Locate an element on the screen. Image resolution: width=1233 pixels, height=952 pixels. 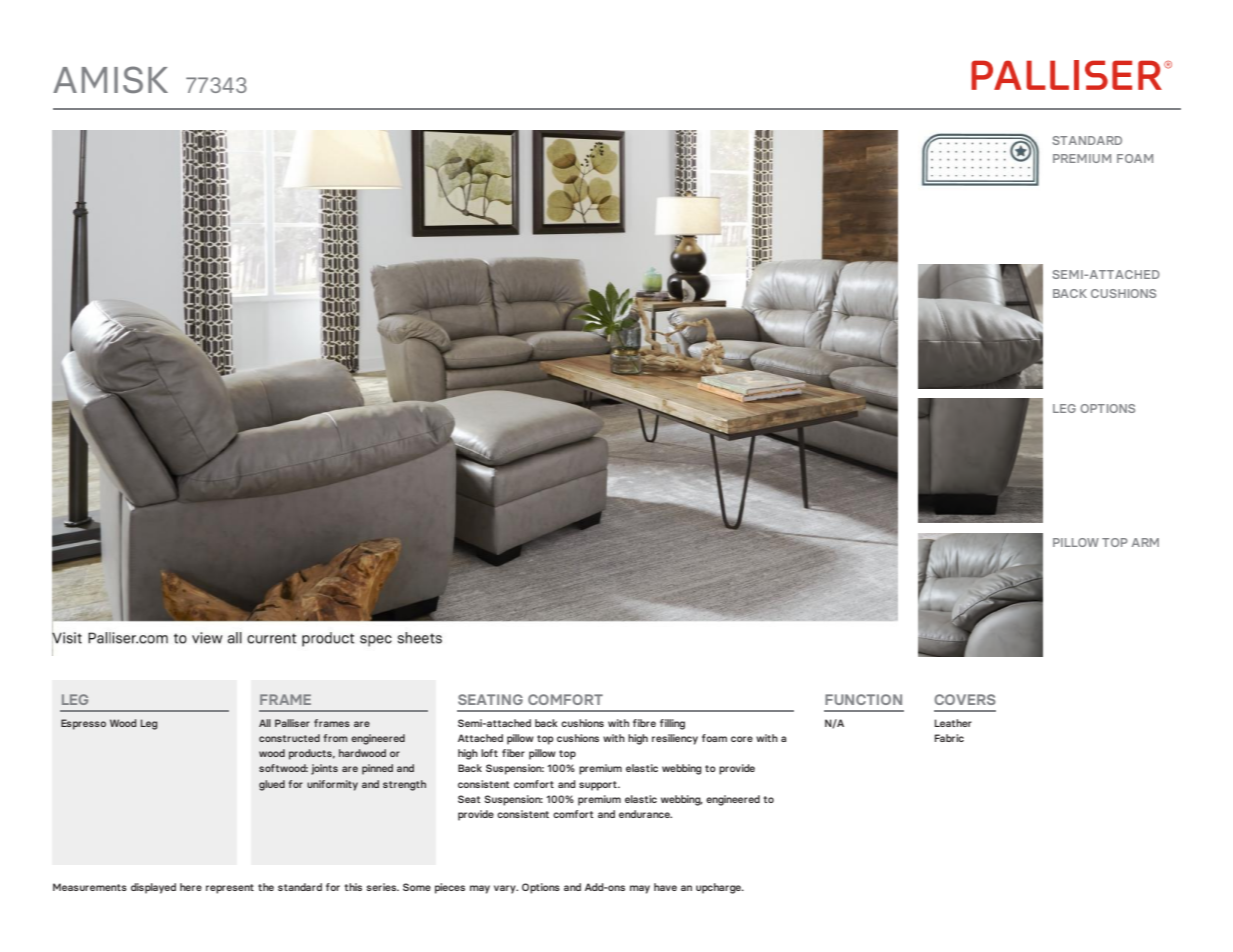
fibre is located at coordinates (644, 723).
